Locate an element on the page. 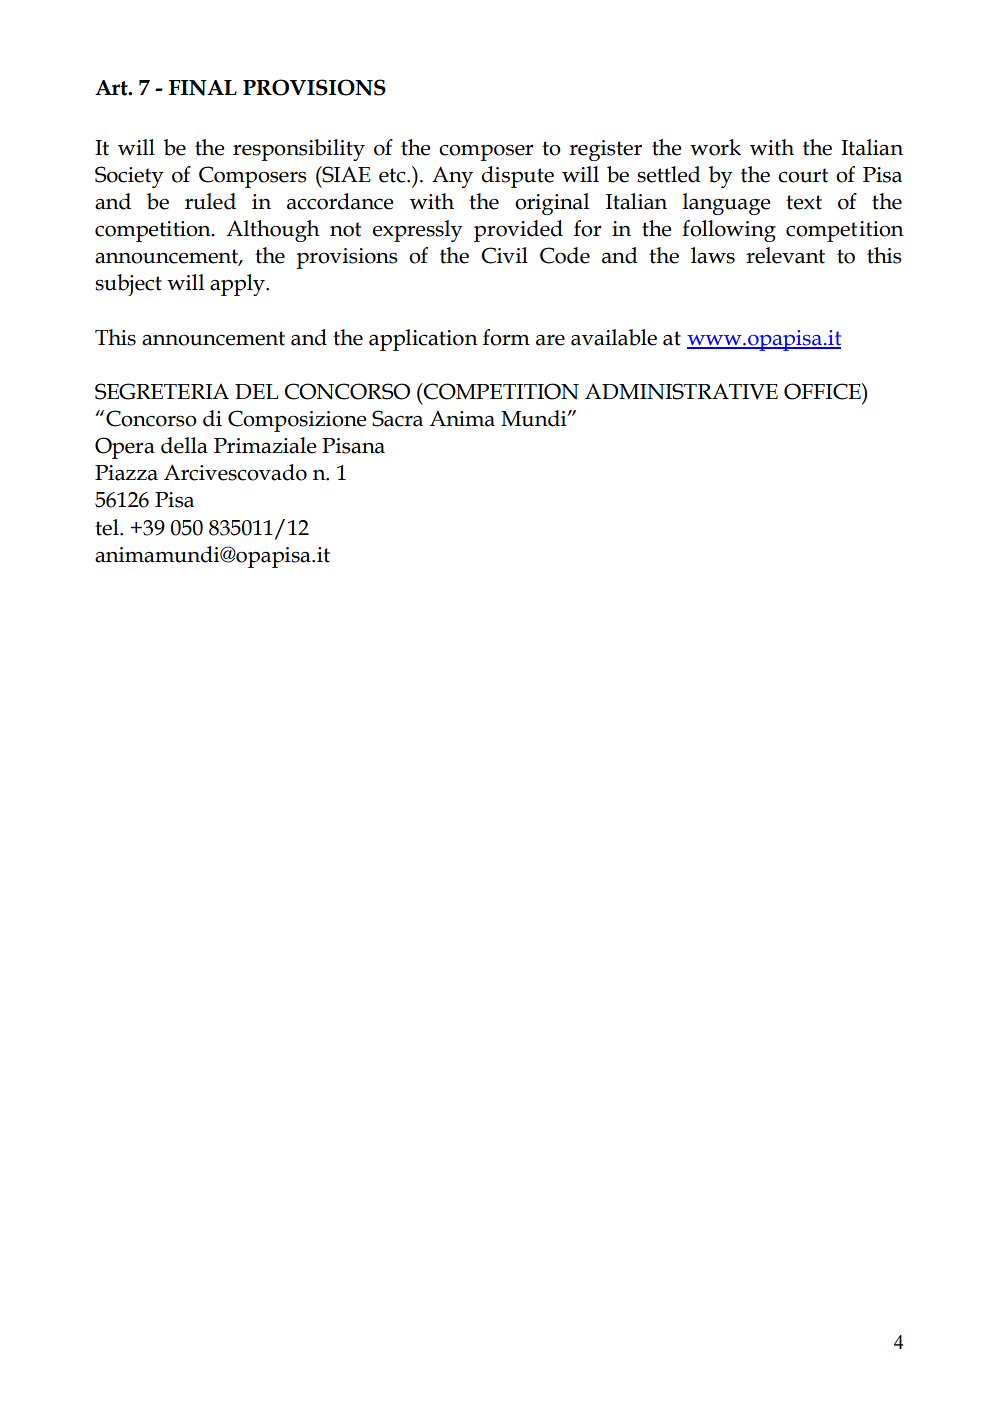 The width and height of the page is (999, 1413). expressly is located at coordinates (418, 231).
